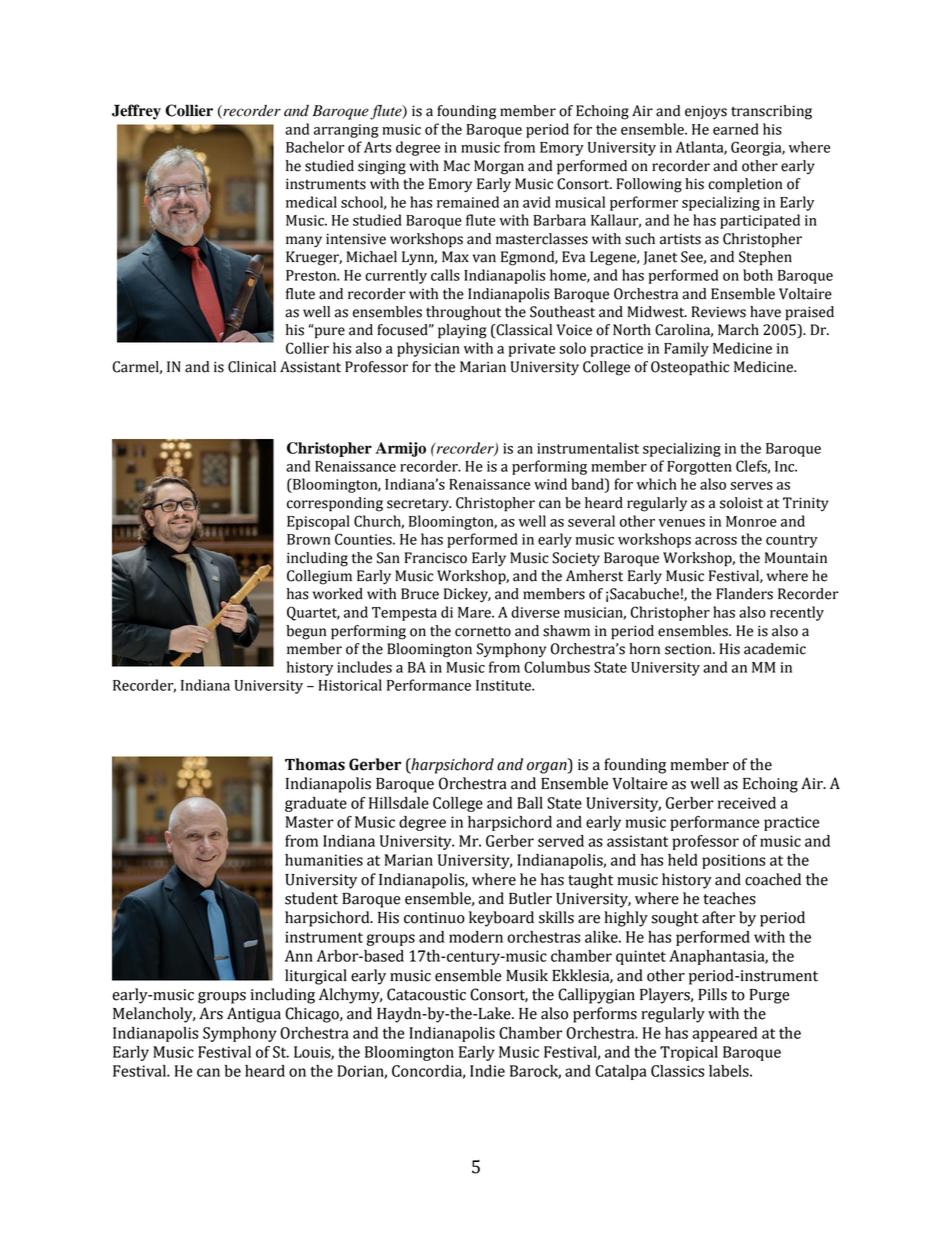  Describe the element at coordinates (457, 166) in the screenshot. I see `Mac` at that location.
